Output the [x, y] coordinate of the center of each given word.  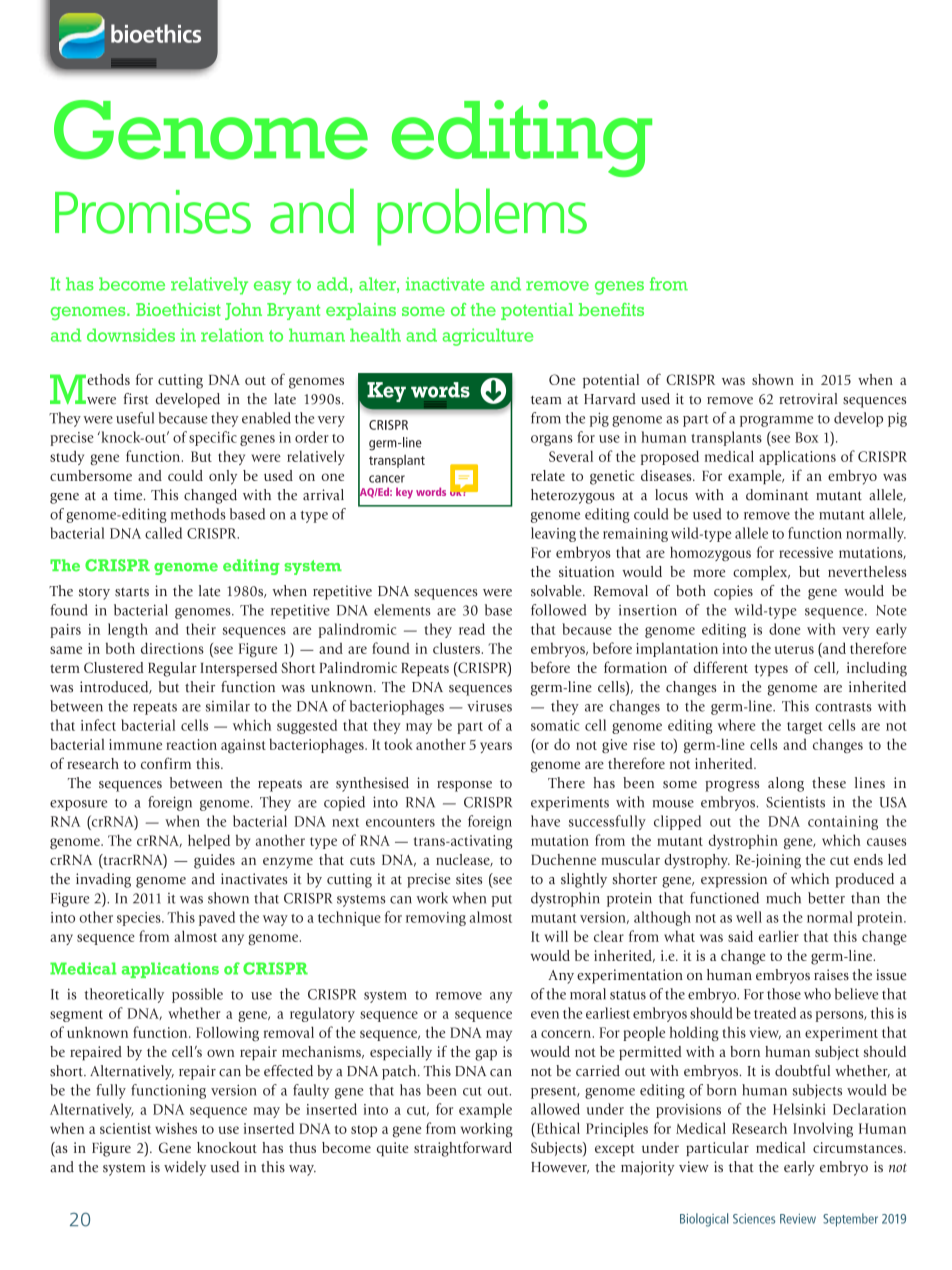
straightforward [463, 1149]
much [783, 898]
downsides [131, 335]
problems [482, 217]
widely [185, 1168]
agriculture [487, 337]
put [502, 901]
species [140, 919]
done [785, 629]
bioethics [156, 33]
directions [172, 648]
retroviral [808, 399]
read [472, 629]
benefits [611, 309]
